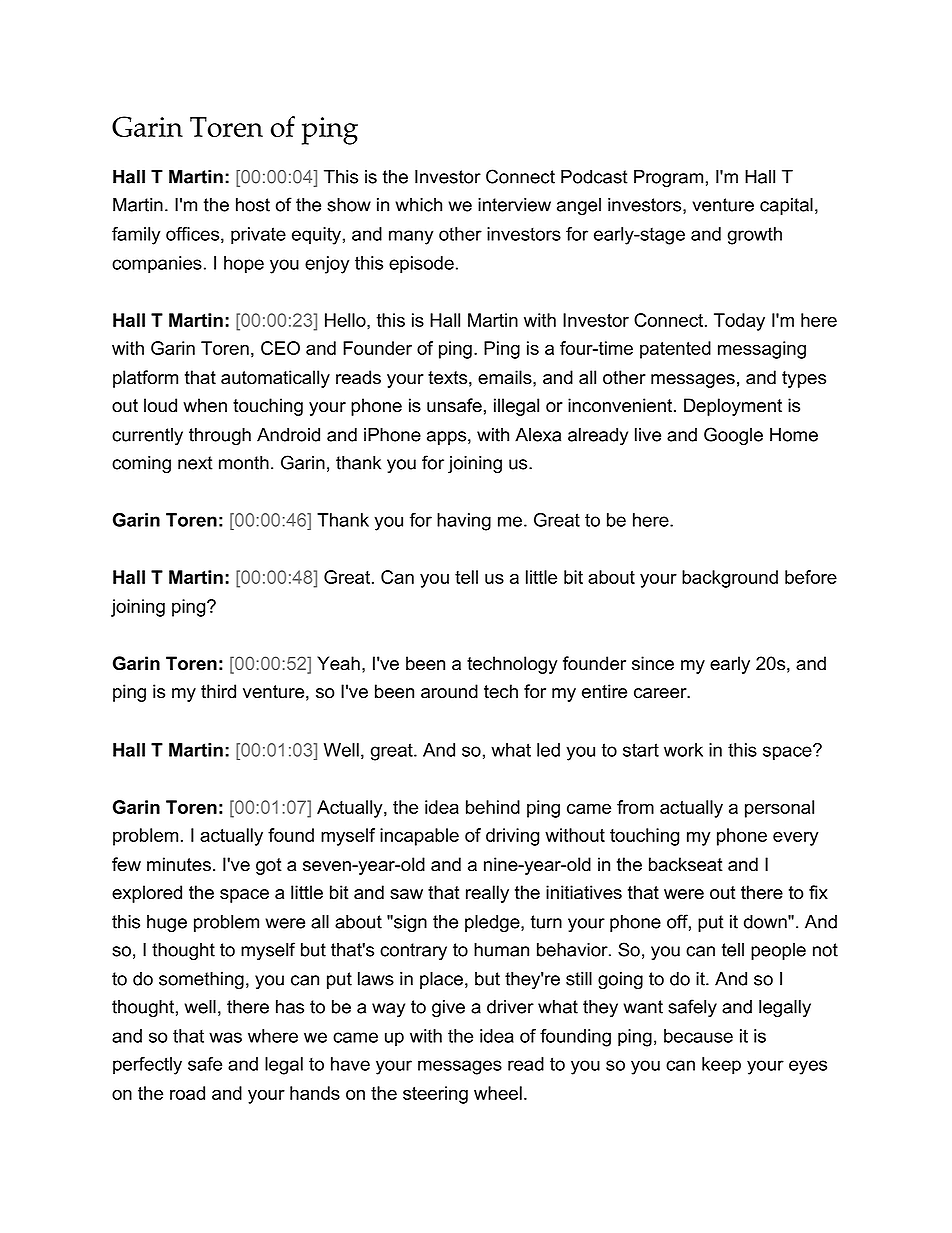  I want to click on when, so click(205, 405).
